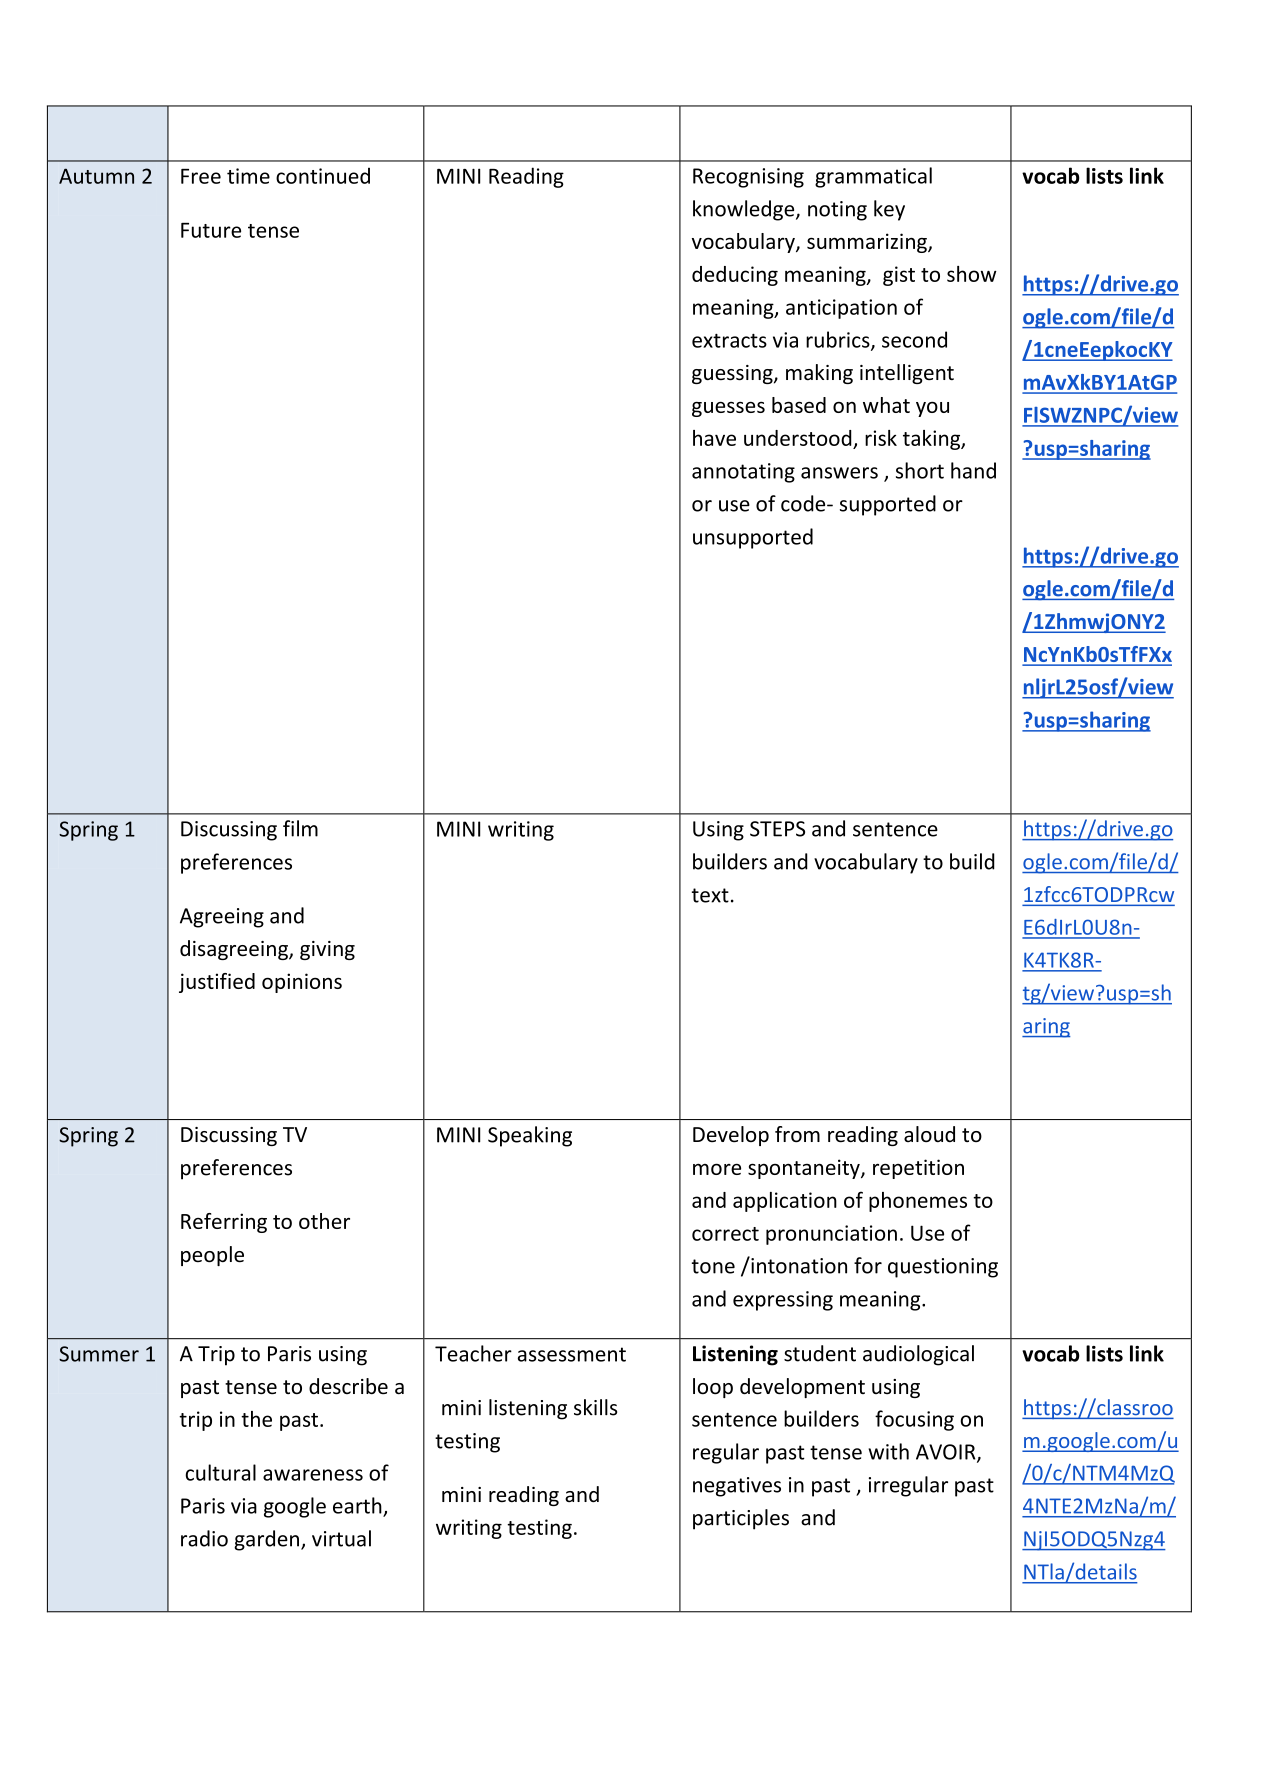 This document has height=1787, width=1264. Describe the element at coordinates (217, 983) in the document. I see `justified` at that location.
